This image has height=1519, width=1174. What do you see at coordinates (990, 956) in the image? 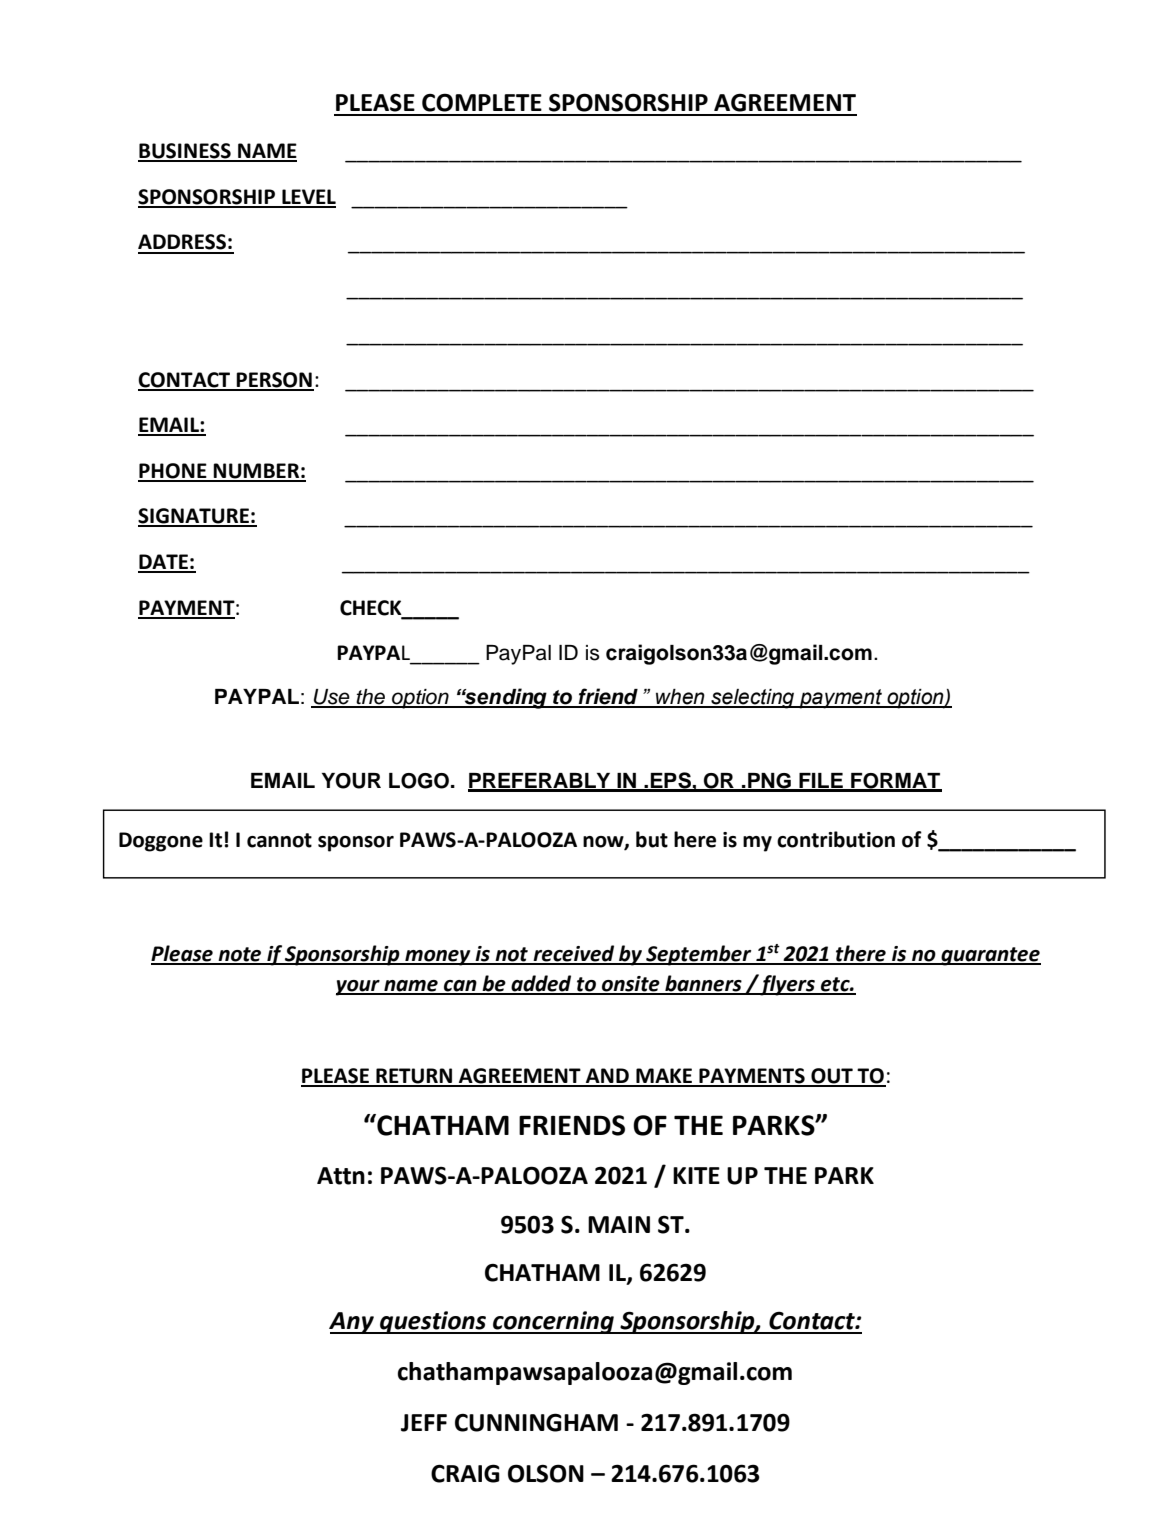
I see `guarantee` at bounding box center [990, 956].
